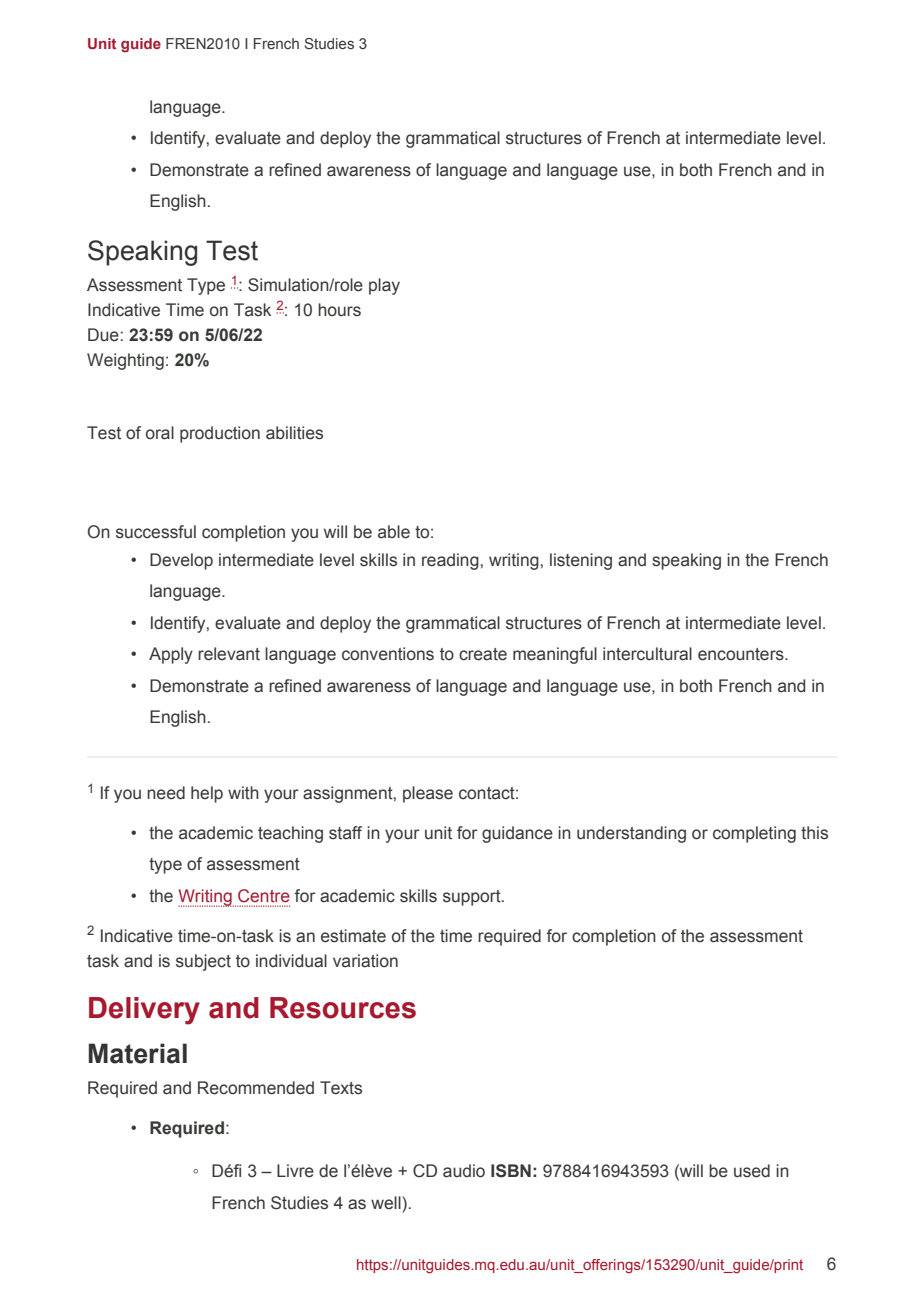  Describe the element at coordinates (339, 310) in the screenshot. I see `hours` at that location.
